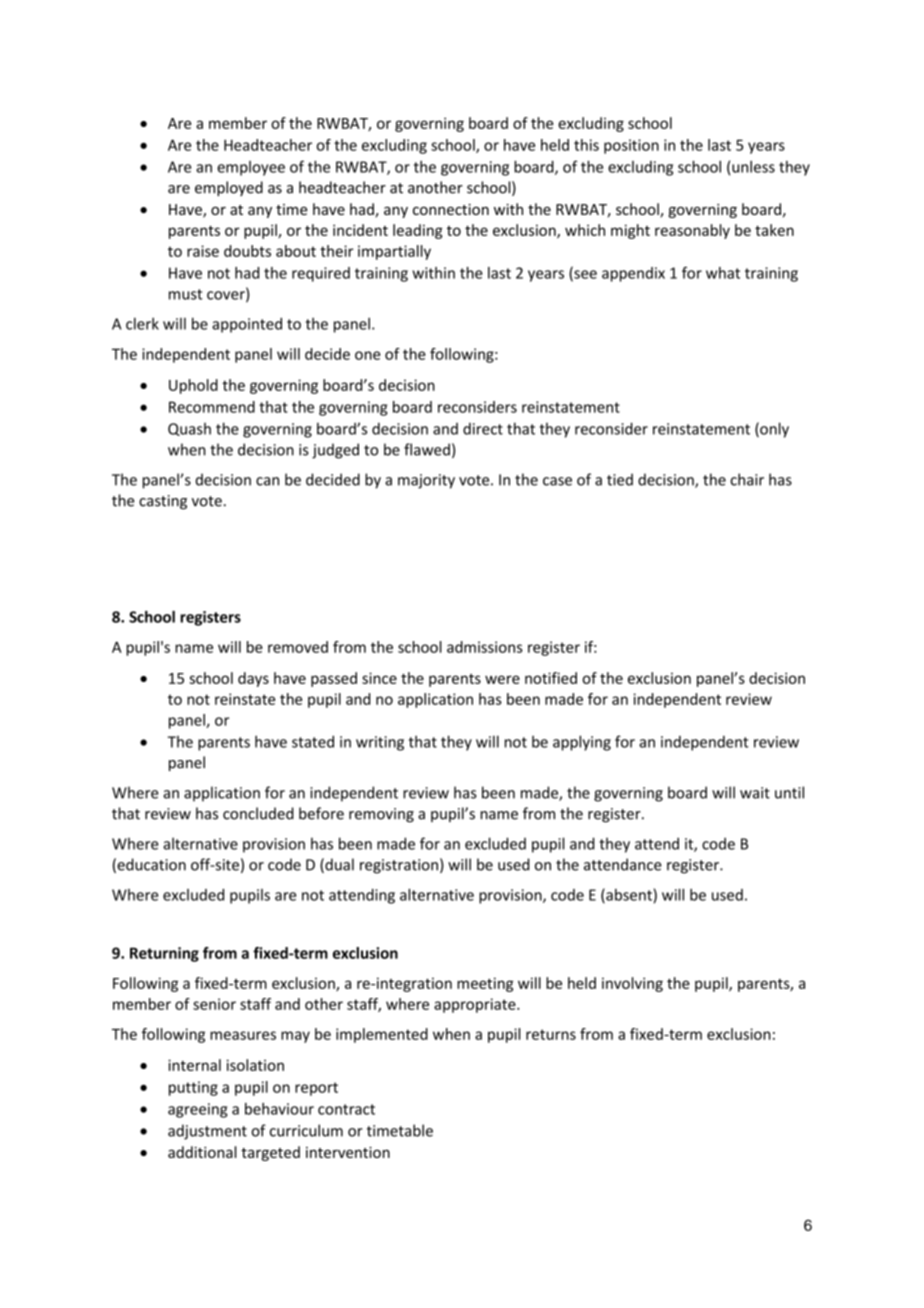  Describe the element at coordinates (632, 984) in the document. I see `involving` at that location.
